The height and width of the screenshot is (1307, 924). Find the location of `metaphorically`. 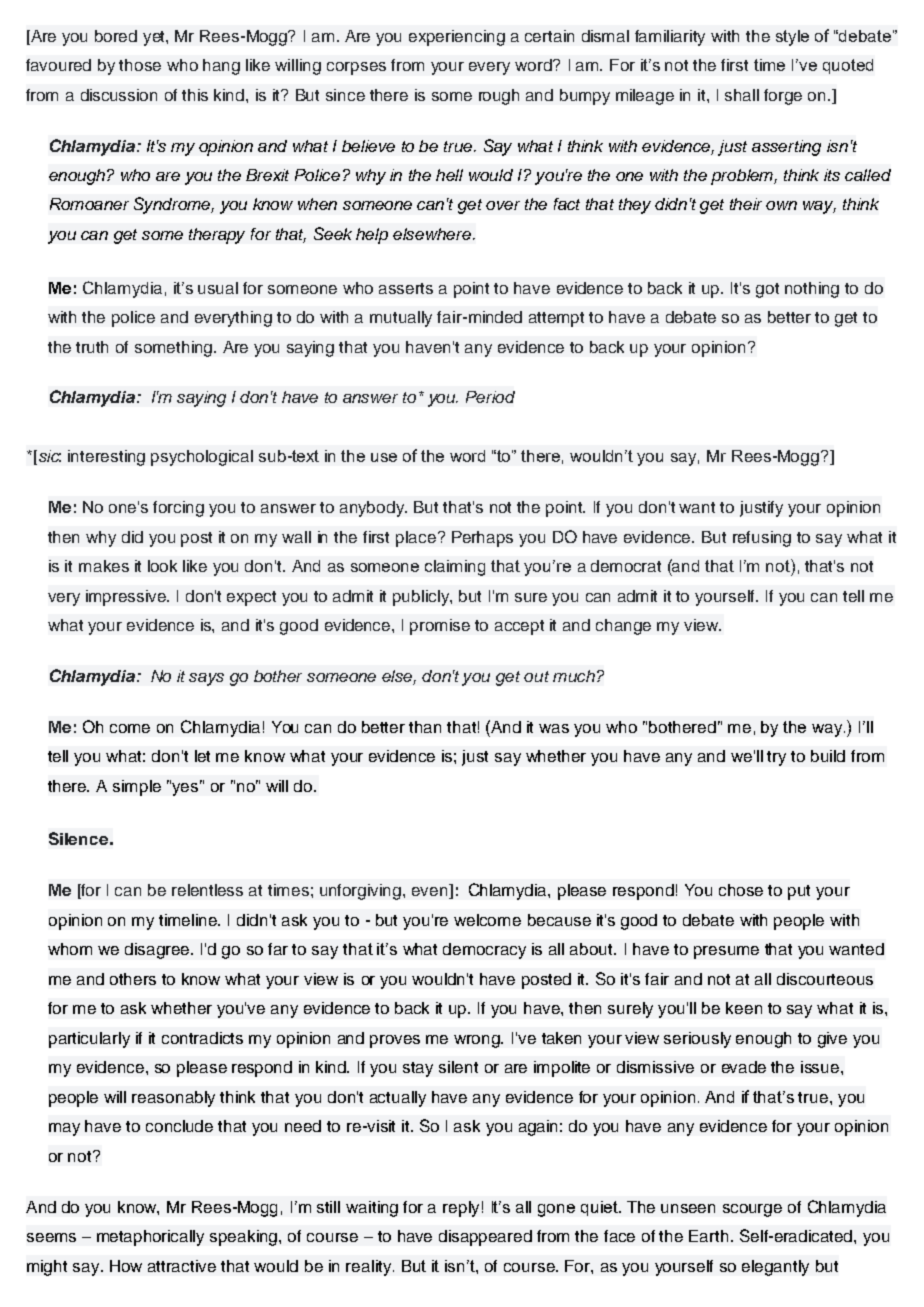

metaphorically is located at coordinates (150, 1238).
